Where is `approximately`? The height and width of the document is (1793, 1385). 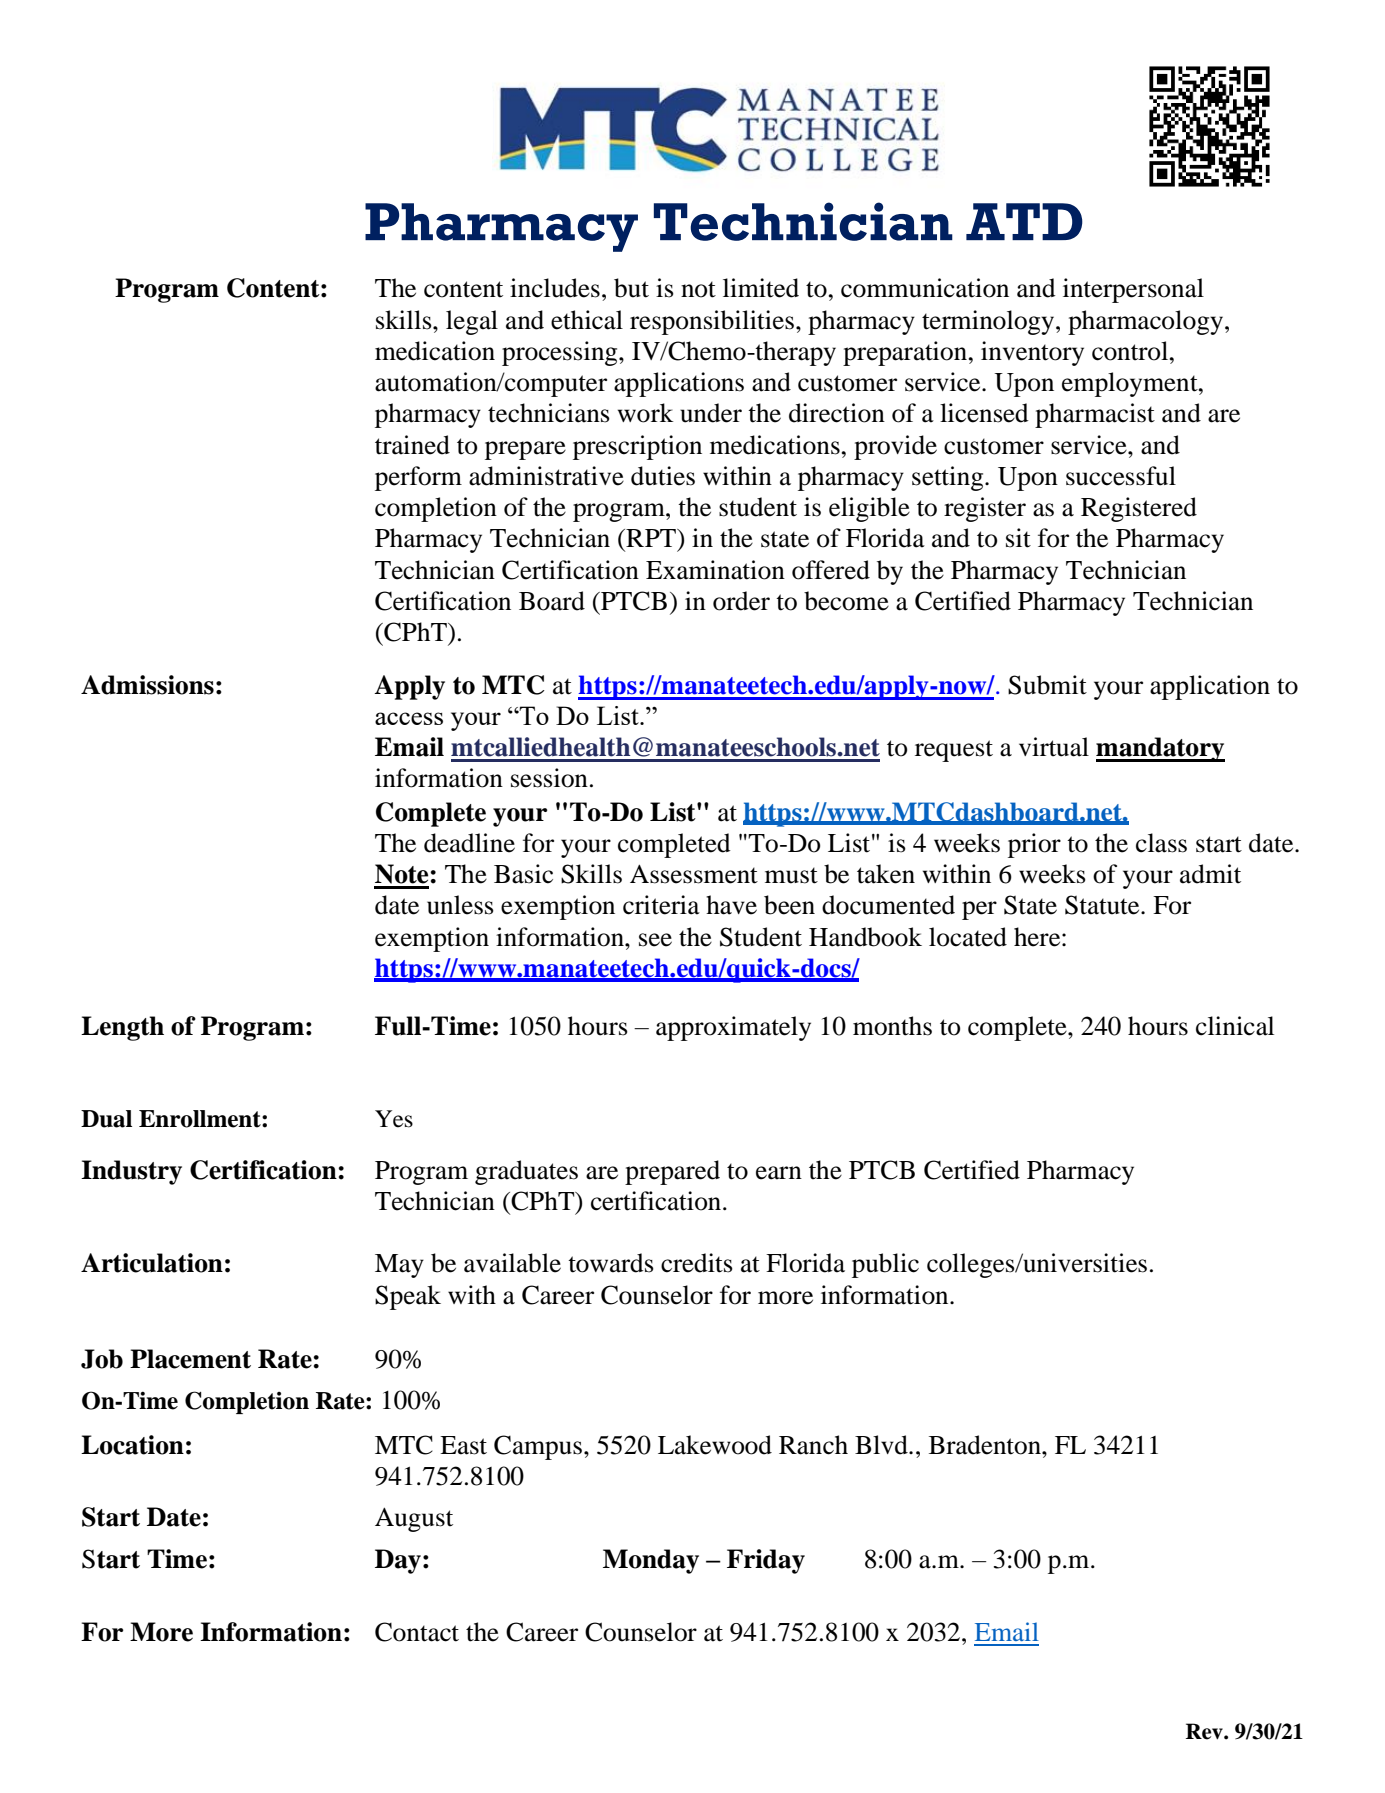
approximately is located at coordinates (733, 1028).
